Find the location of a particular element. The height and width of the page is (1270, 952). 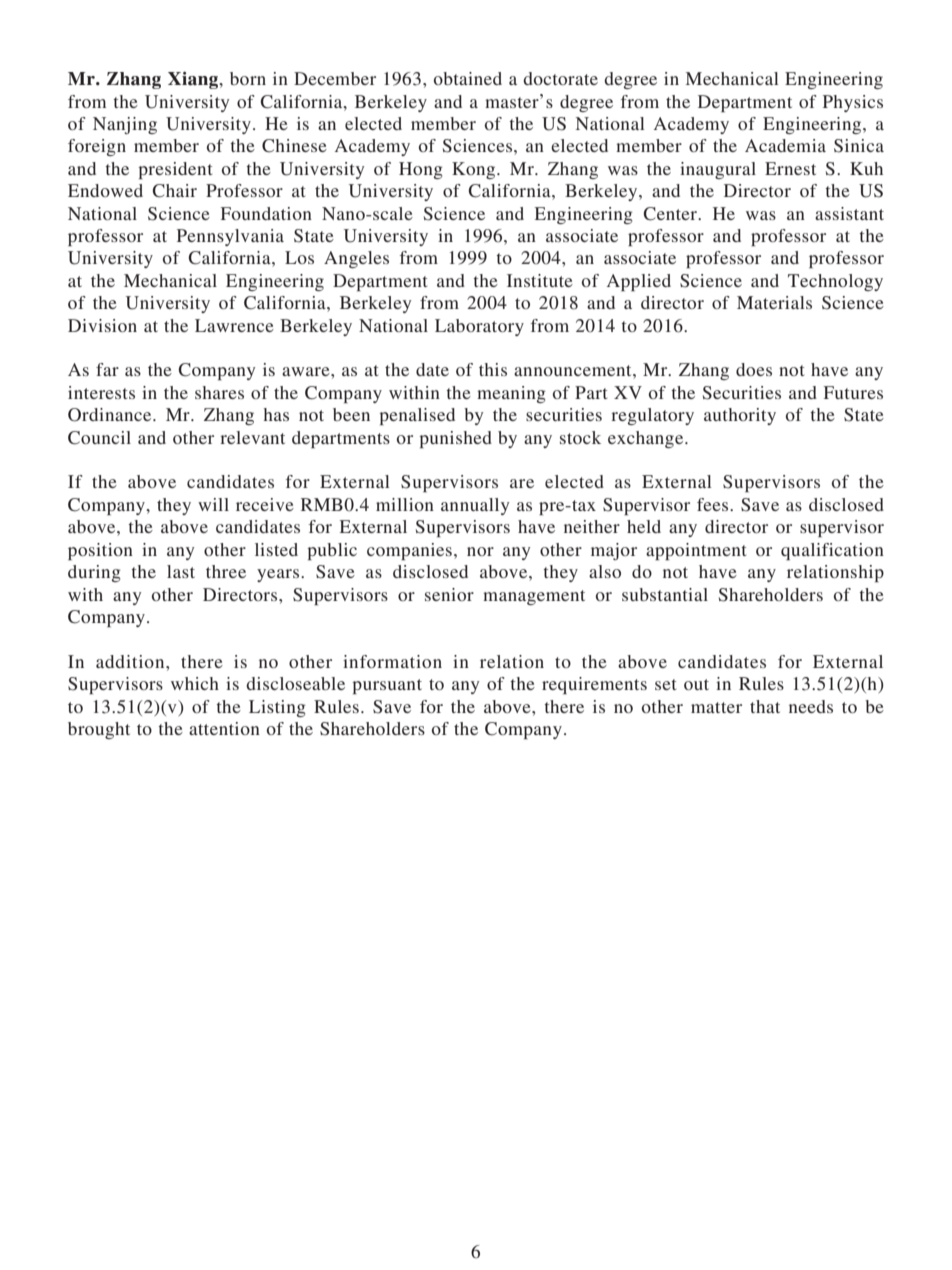

attention is located at coordinates (224, 728).
